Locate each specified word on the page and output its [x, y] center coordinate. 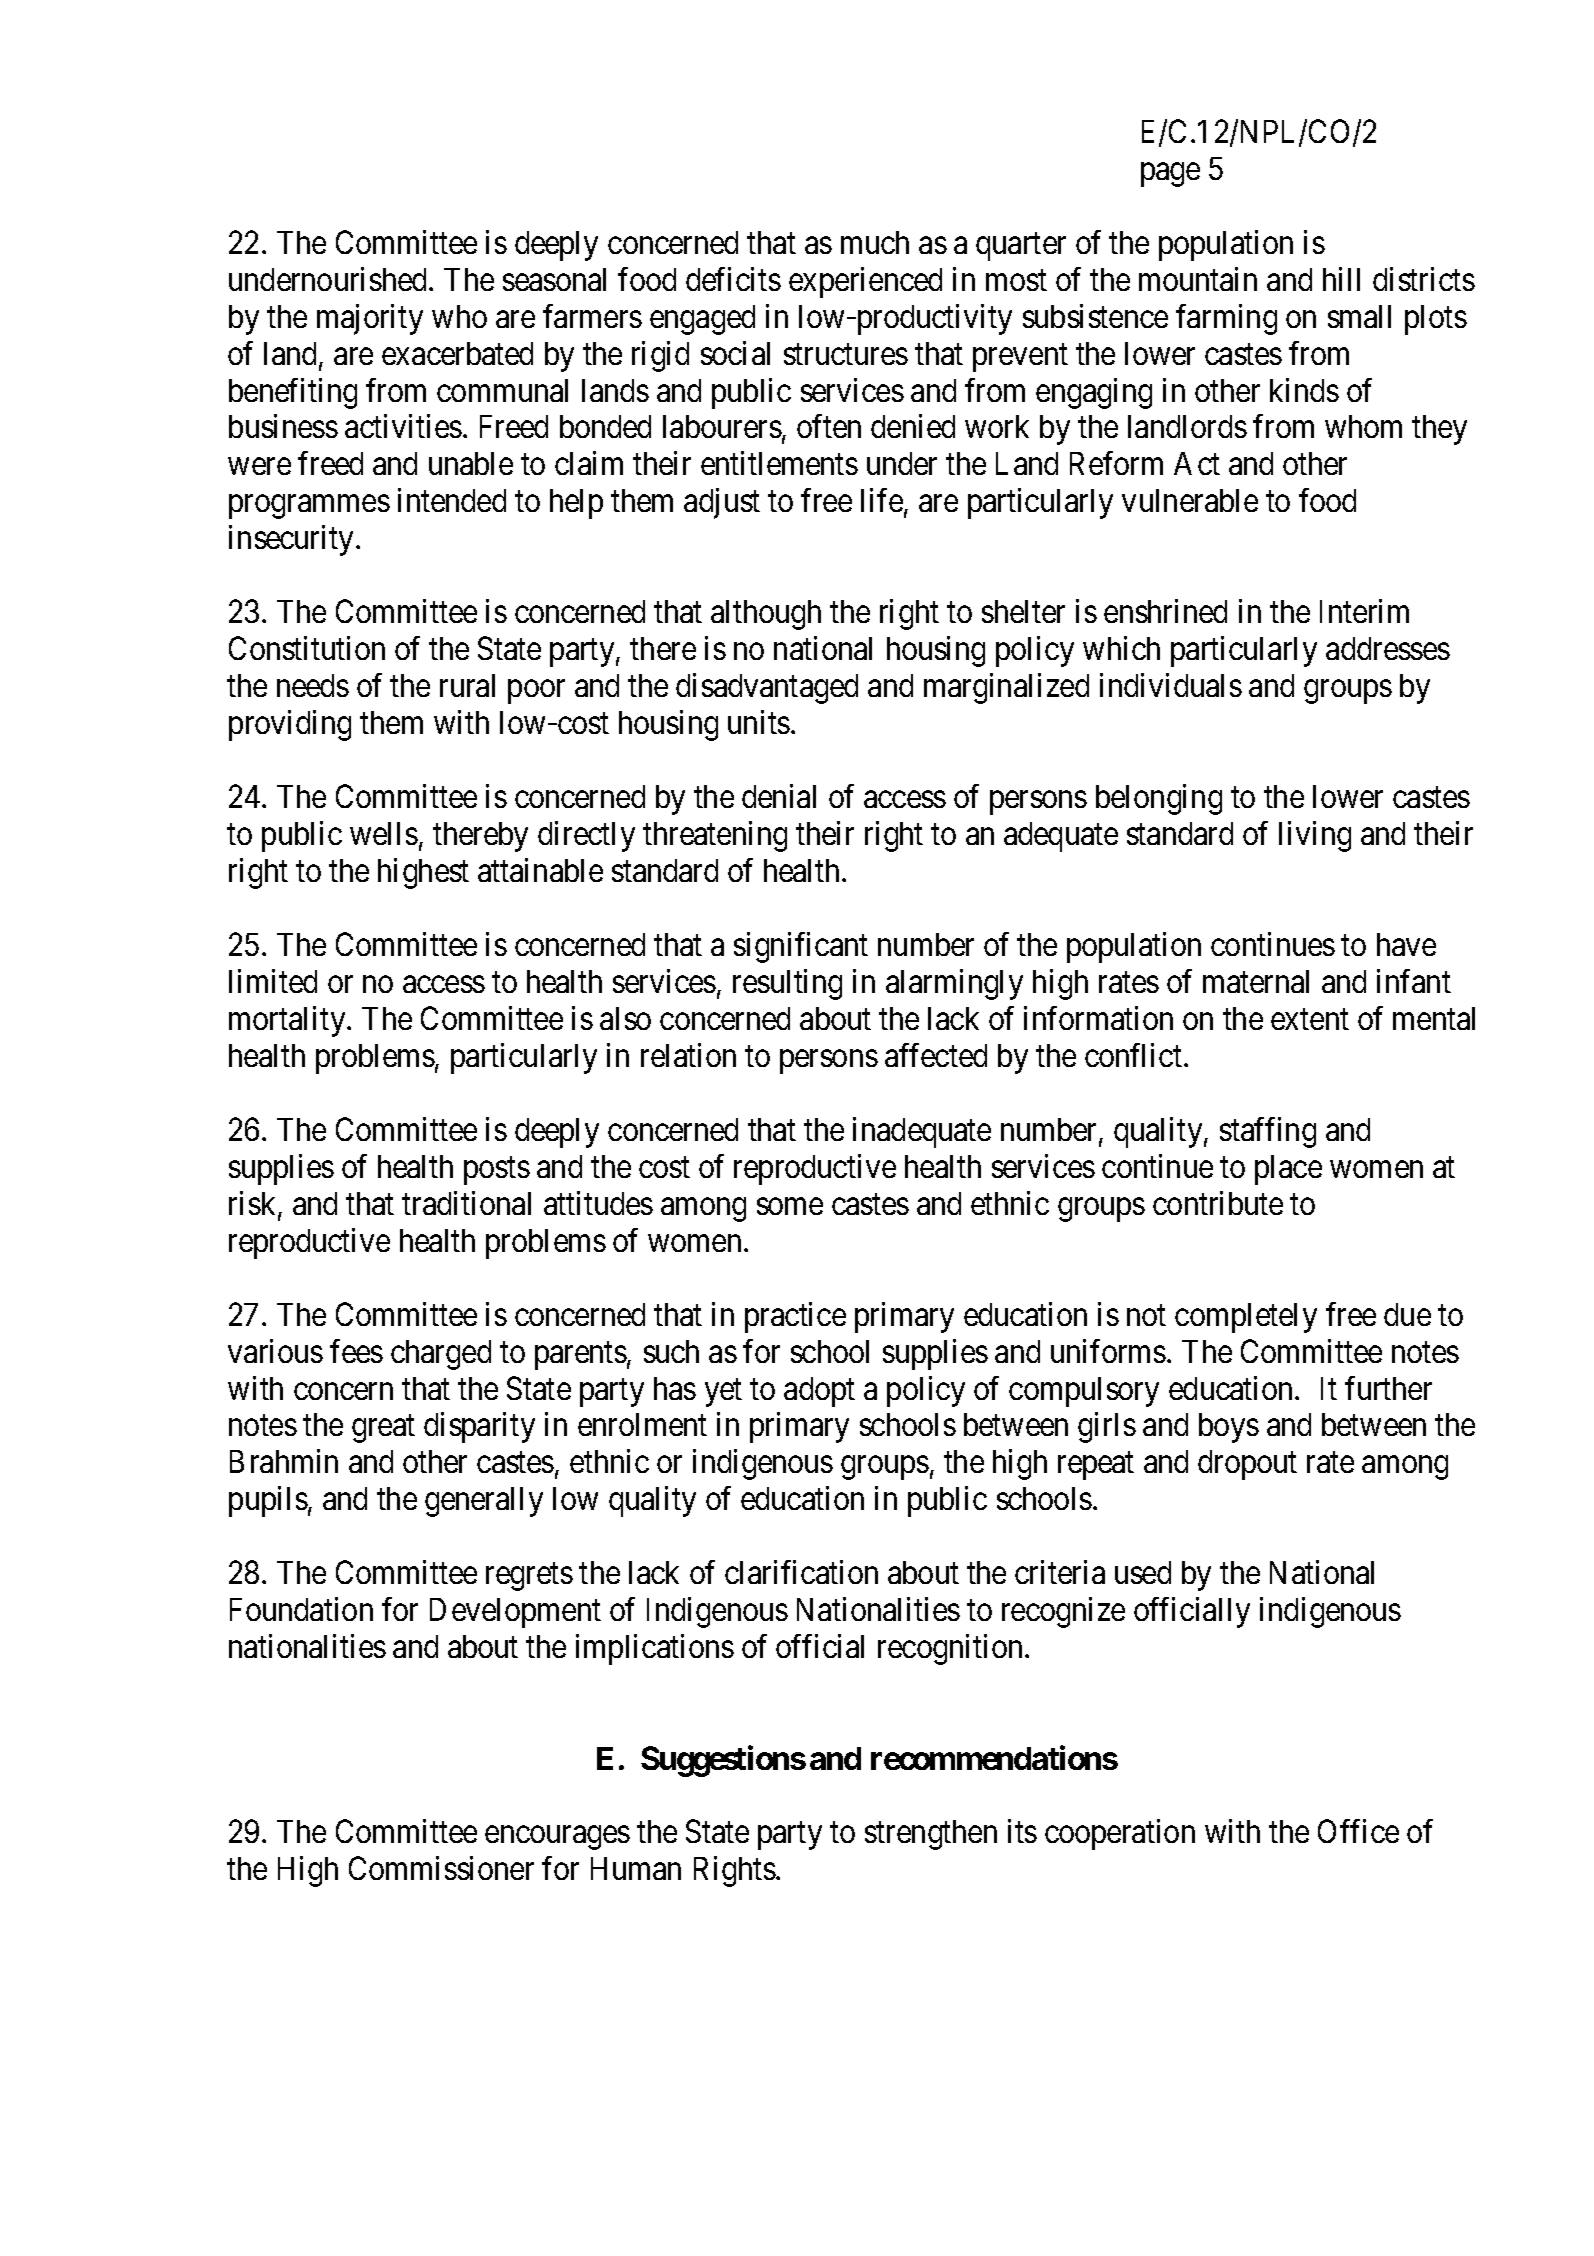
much [875, 242]
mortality [288, 1021]
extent [1310, 1019]
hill [1341, 279]
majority [370, 319]
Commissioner [441, 1868]
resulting [787, 984]
